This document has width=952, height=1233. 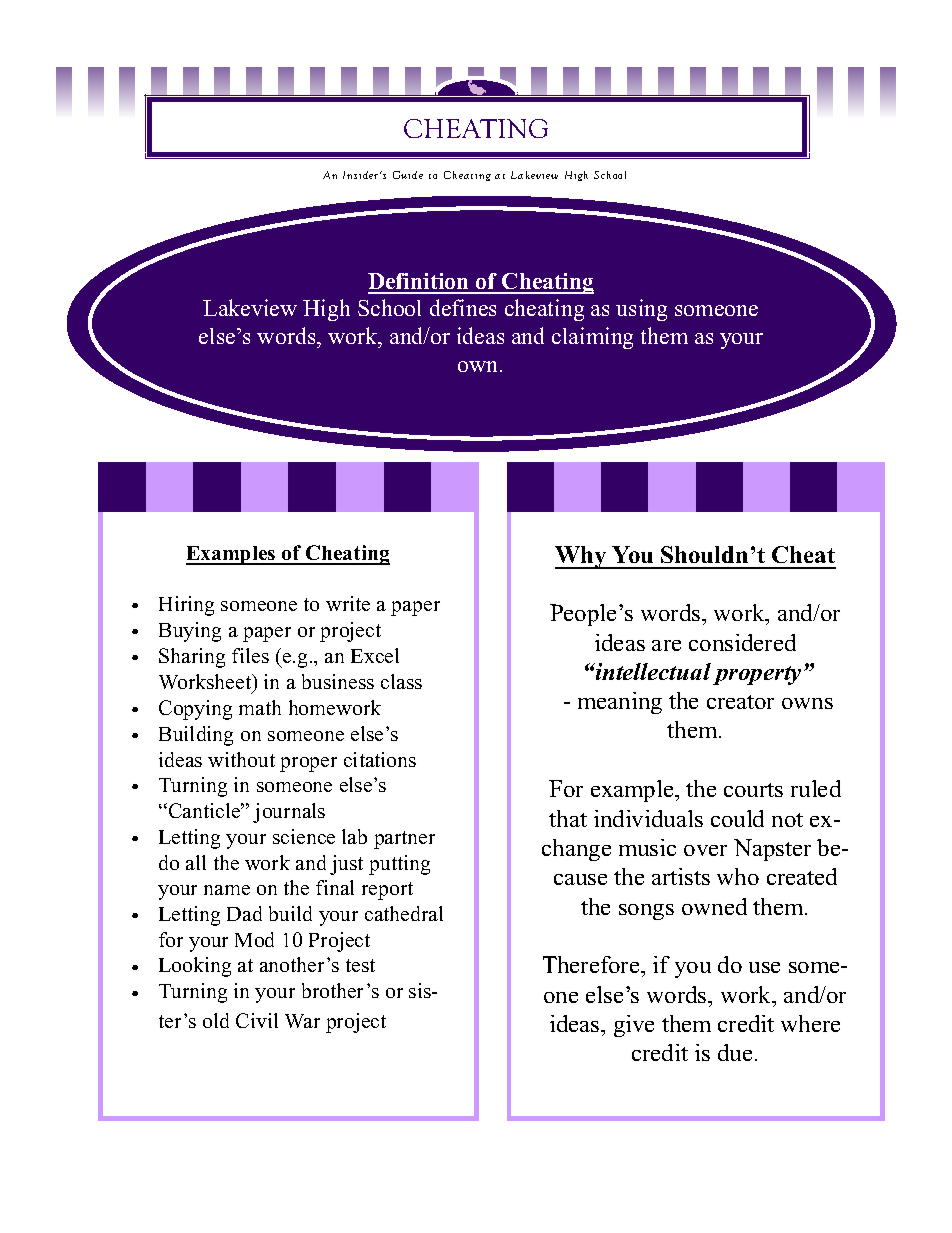 I want to click on Civil, so click(x=257, y=1020).
